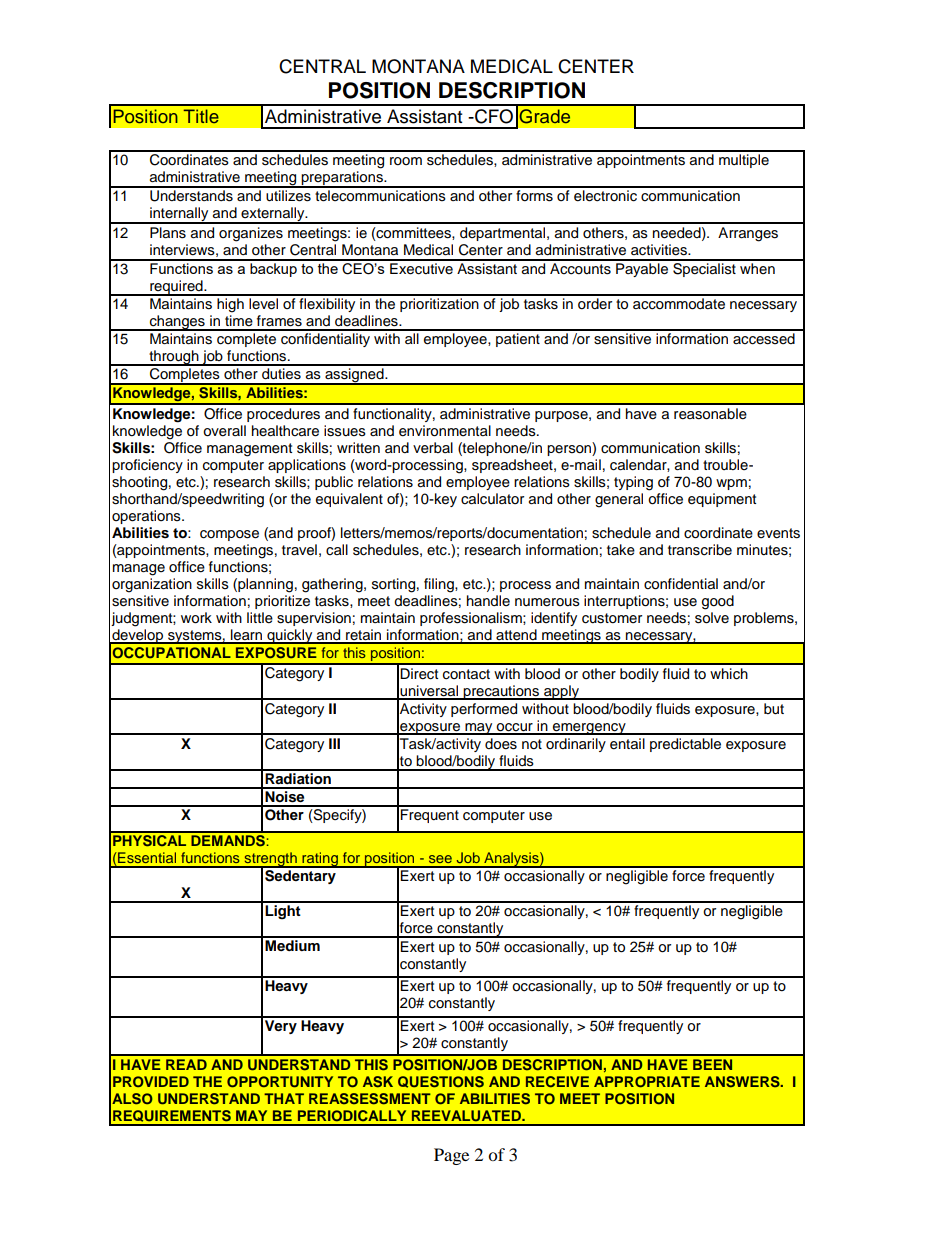 The width and height of the document is (952, 1233). What do you see at coordinates (284, 1098) in the document?
I see `THAT` at bounding box center [284, 1098].
